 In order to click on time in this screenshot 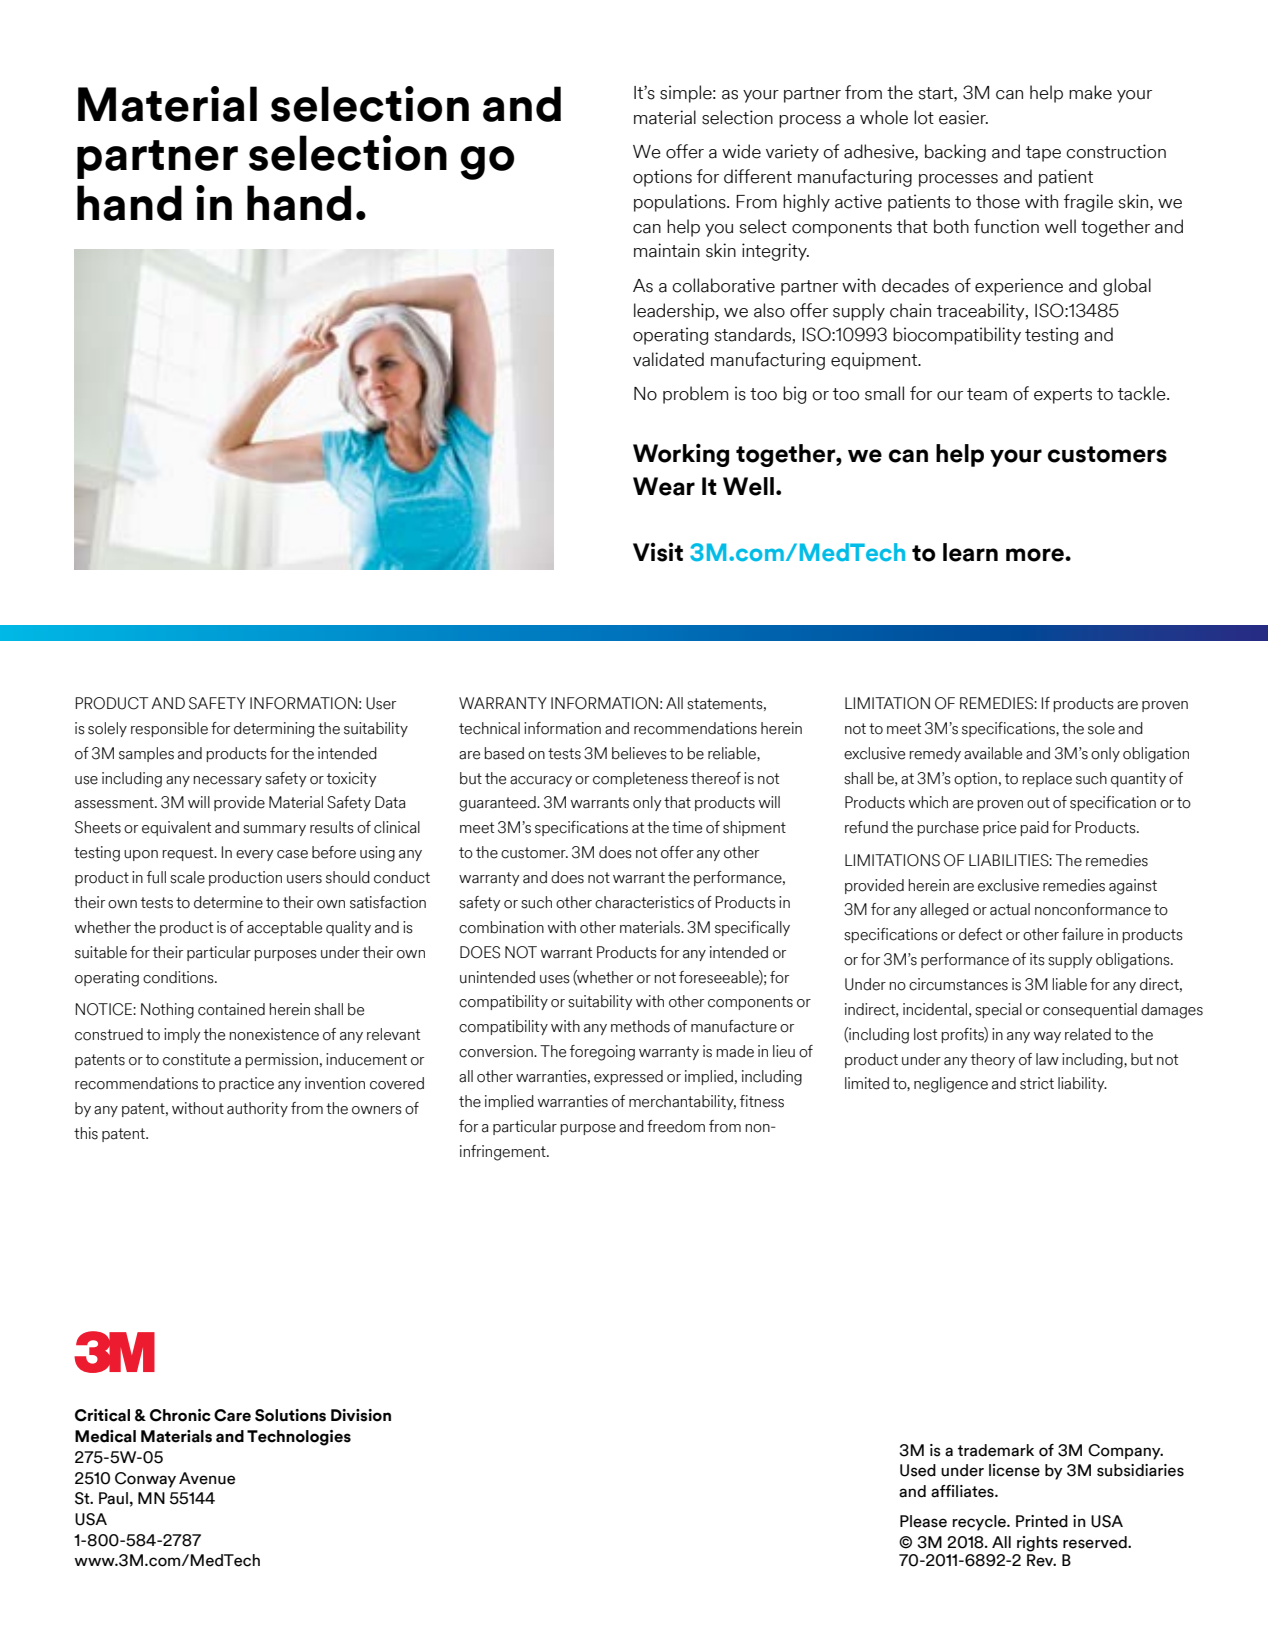, I will do `click(687, 827)`.
